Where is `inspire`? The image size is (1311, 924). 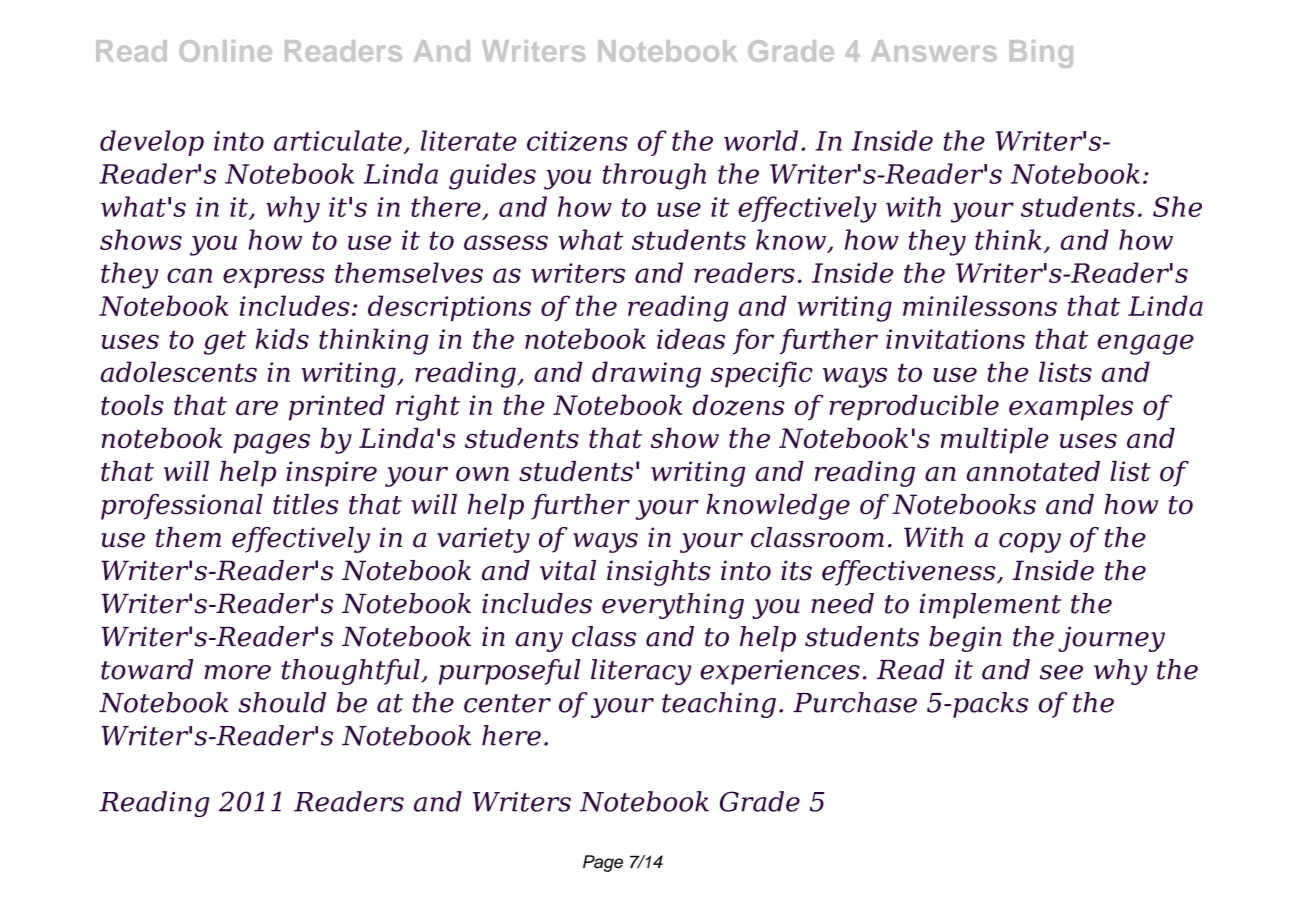 inspire is located at coordinates (331, 474).
